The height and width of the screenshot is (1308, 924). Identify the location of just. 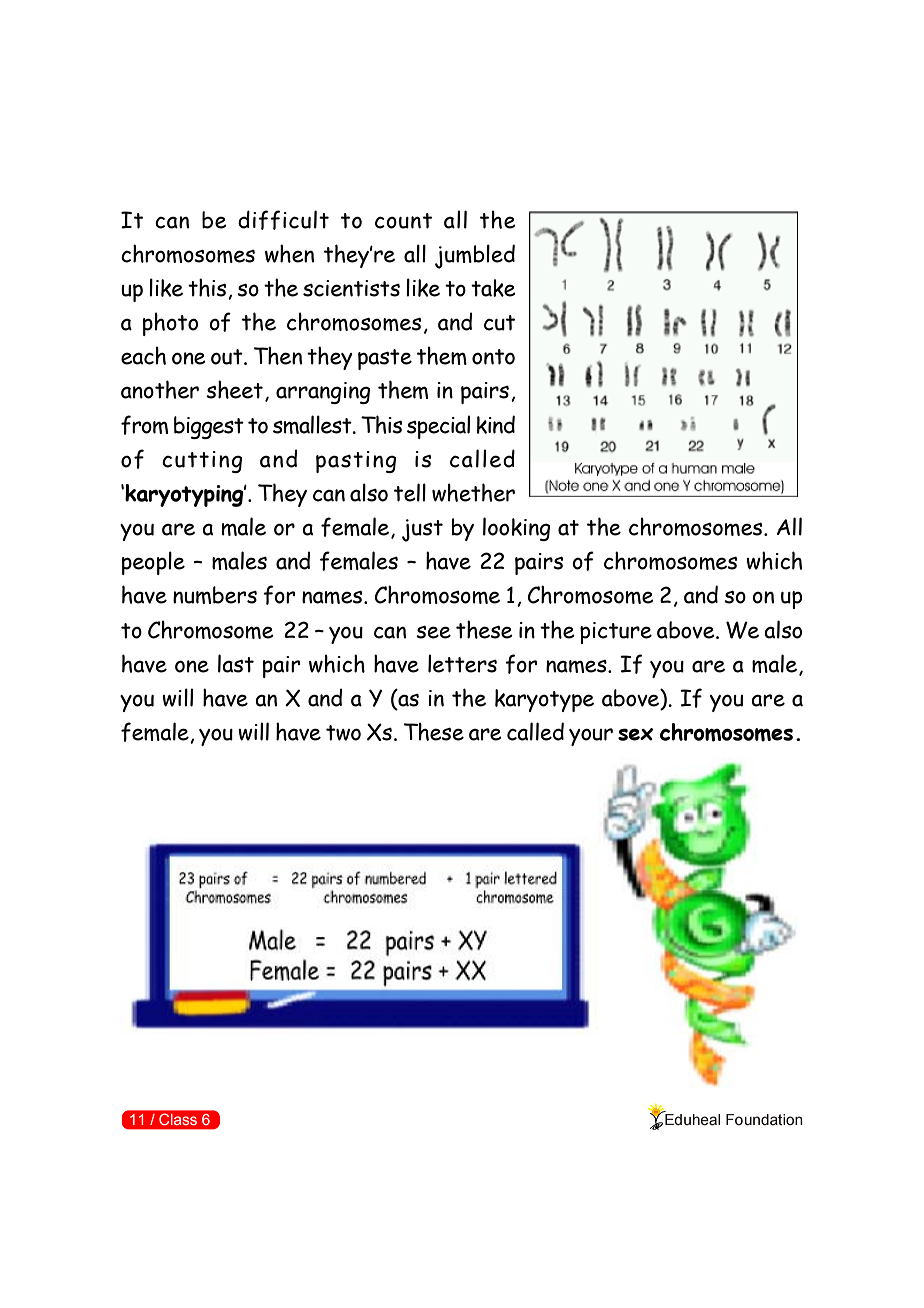
(422, 530).
